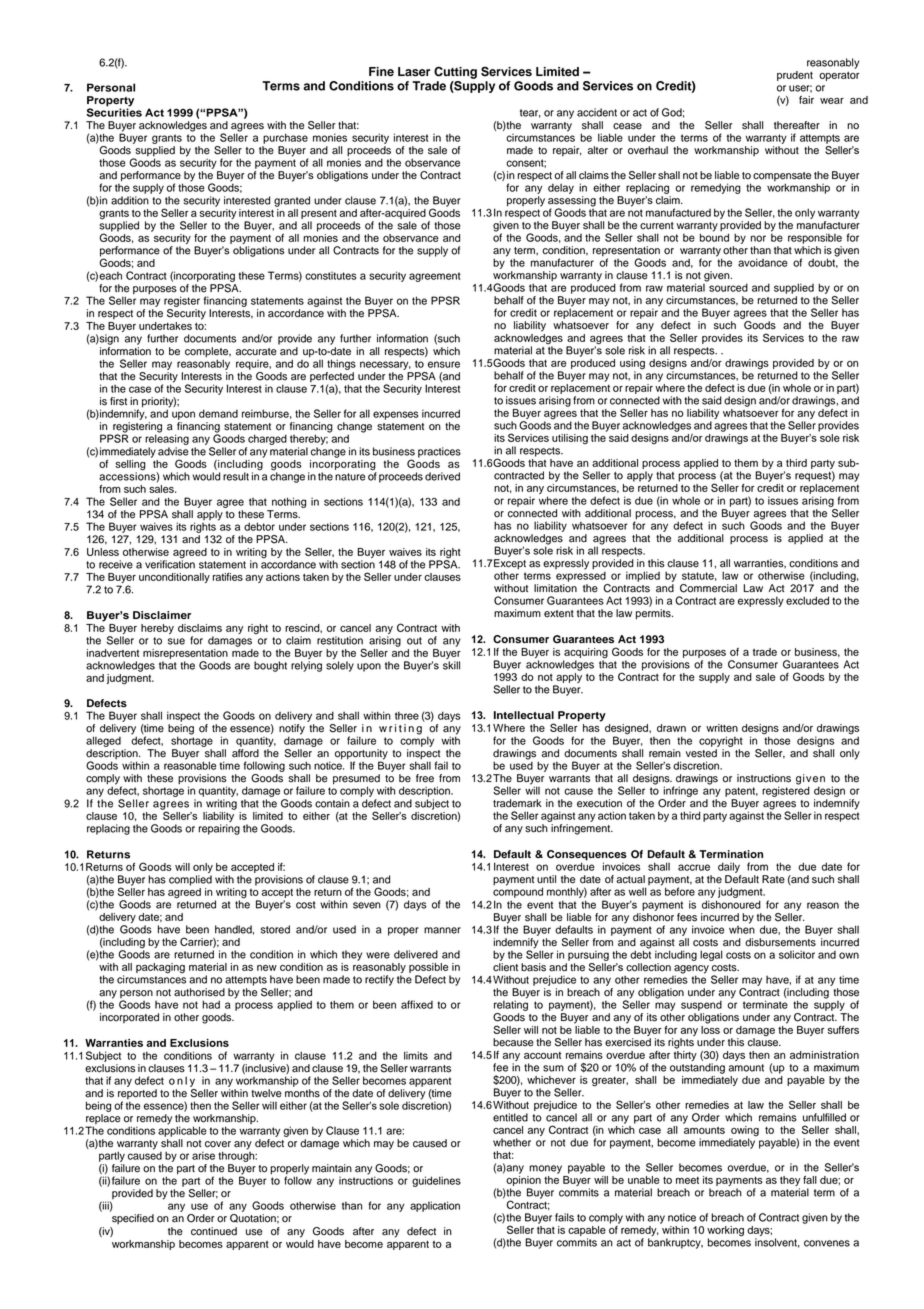 This screenshot has width=924, height=1309. What do you see at coordinates (806, 100) in the screenshot?
I see `fair` at bounding box center [806, 100].
